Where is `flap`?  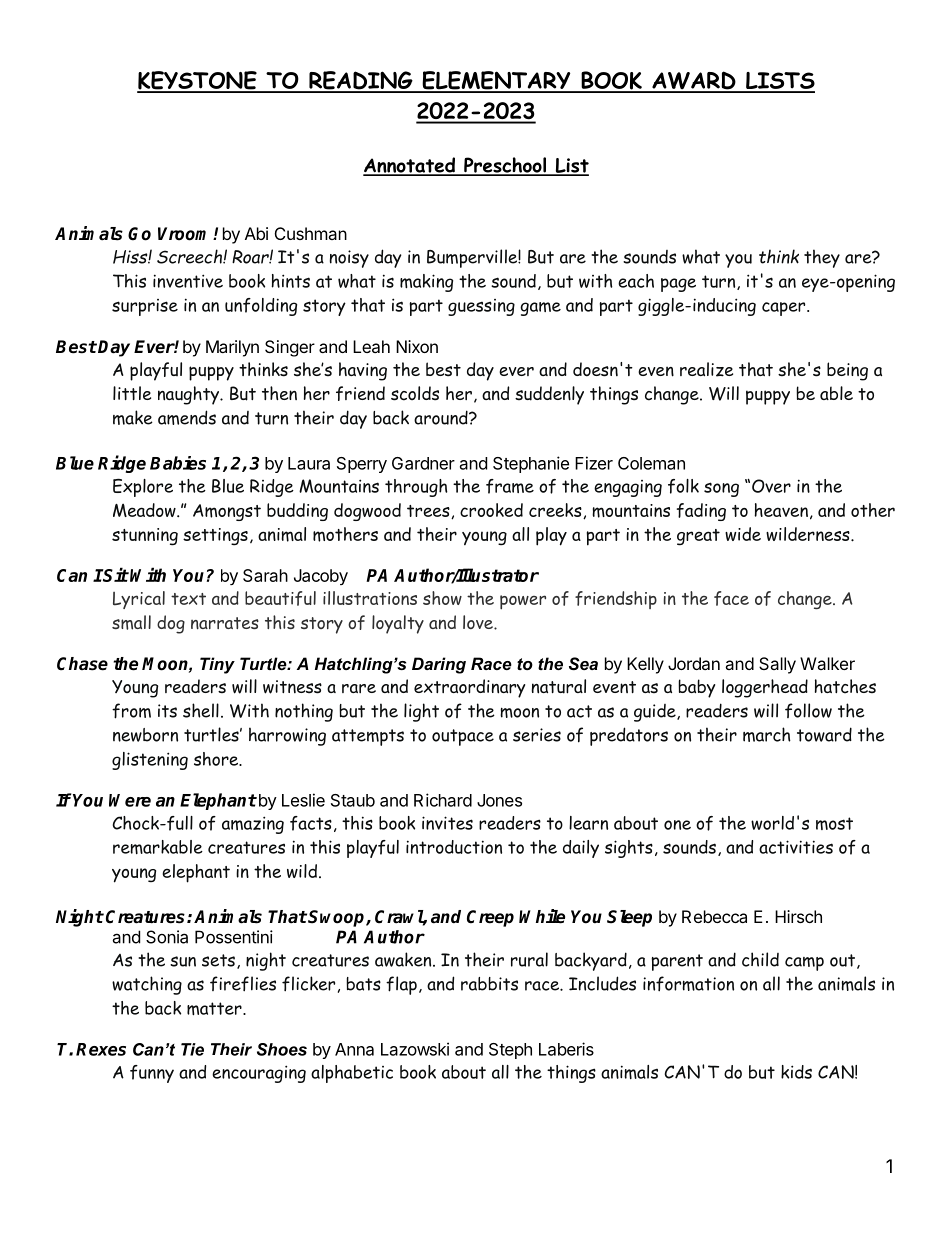 flap is located at coordinates (401, 985).
